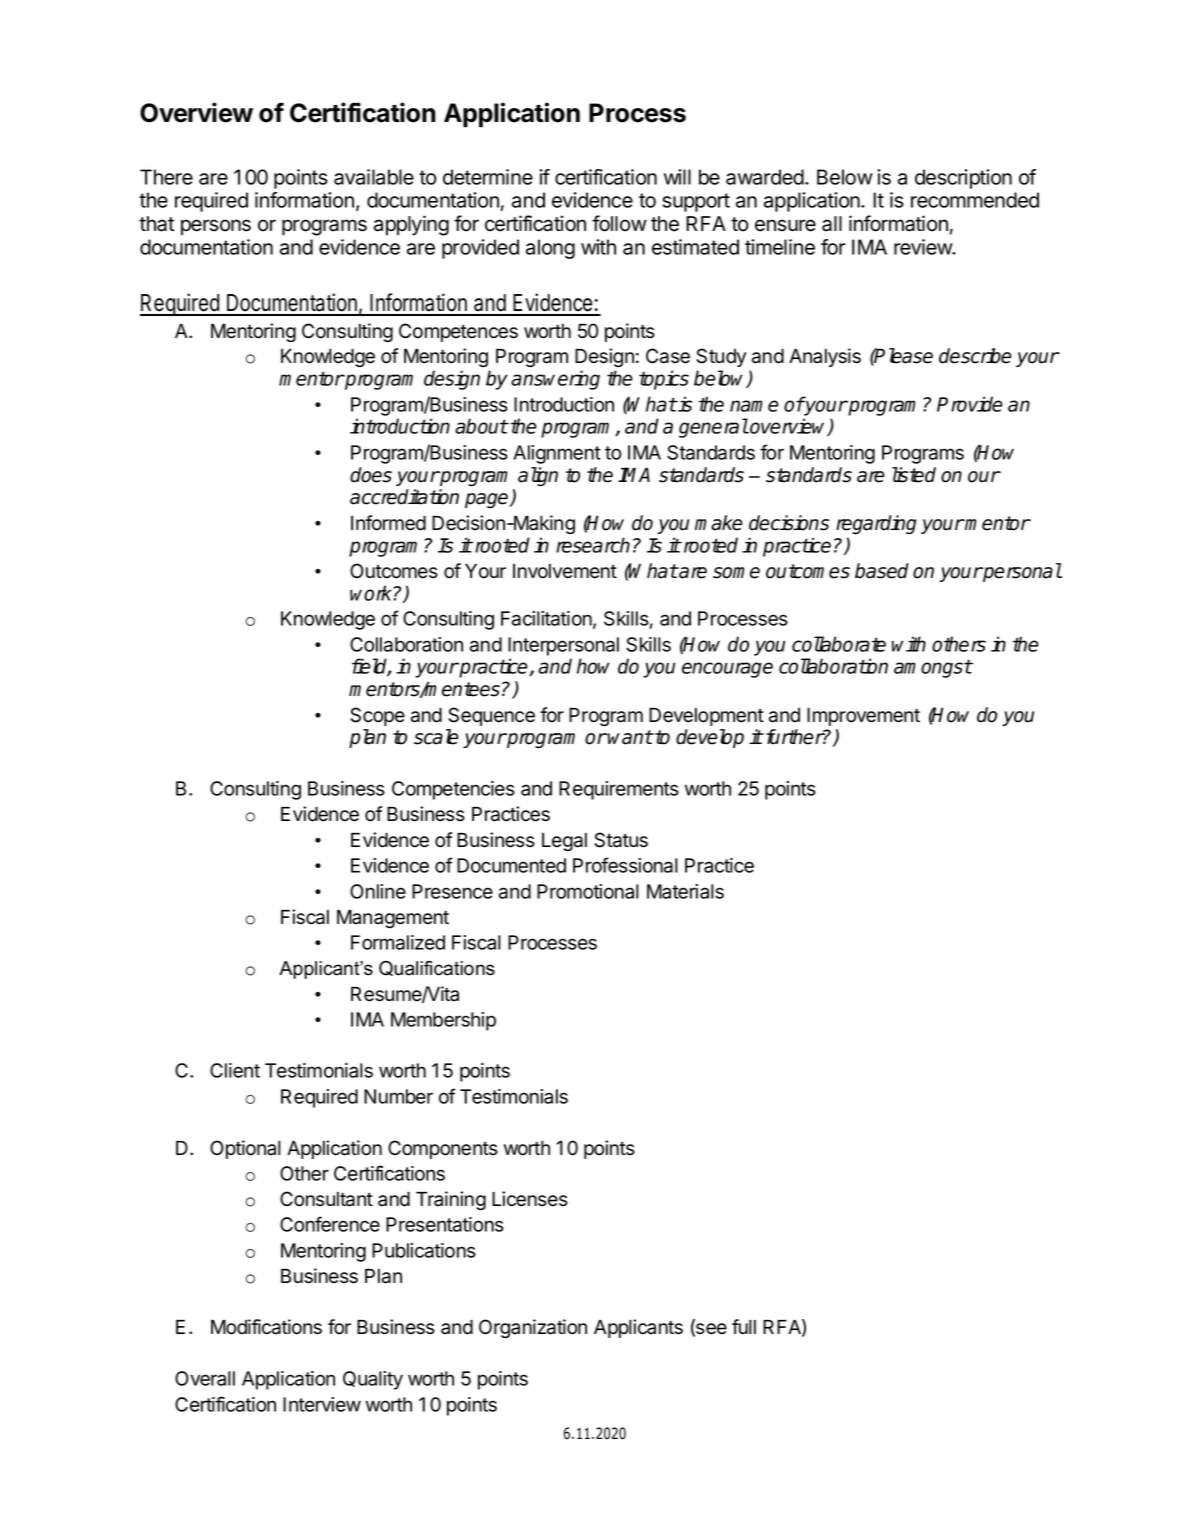  What do you see at coordinates (863, 716) in the document?
I see `Improvement` at bounding box center [863, 716].
